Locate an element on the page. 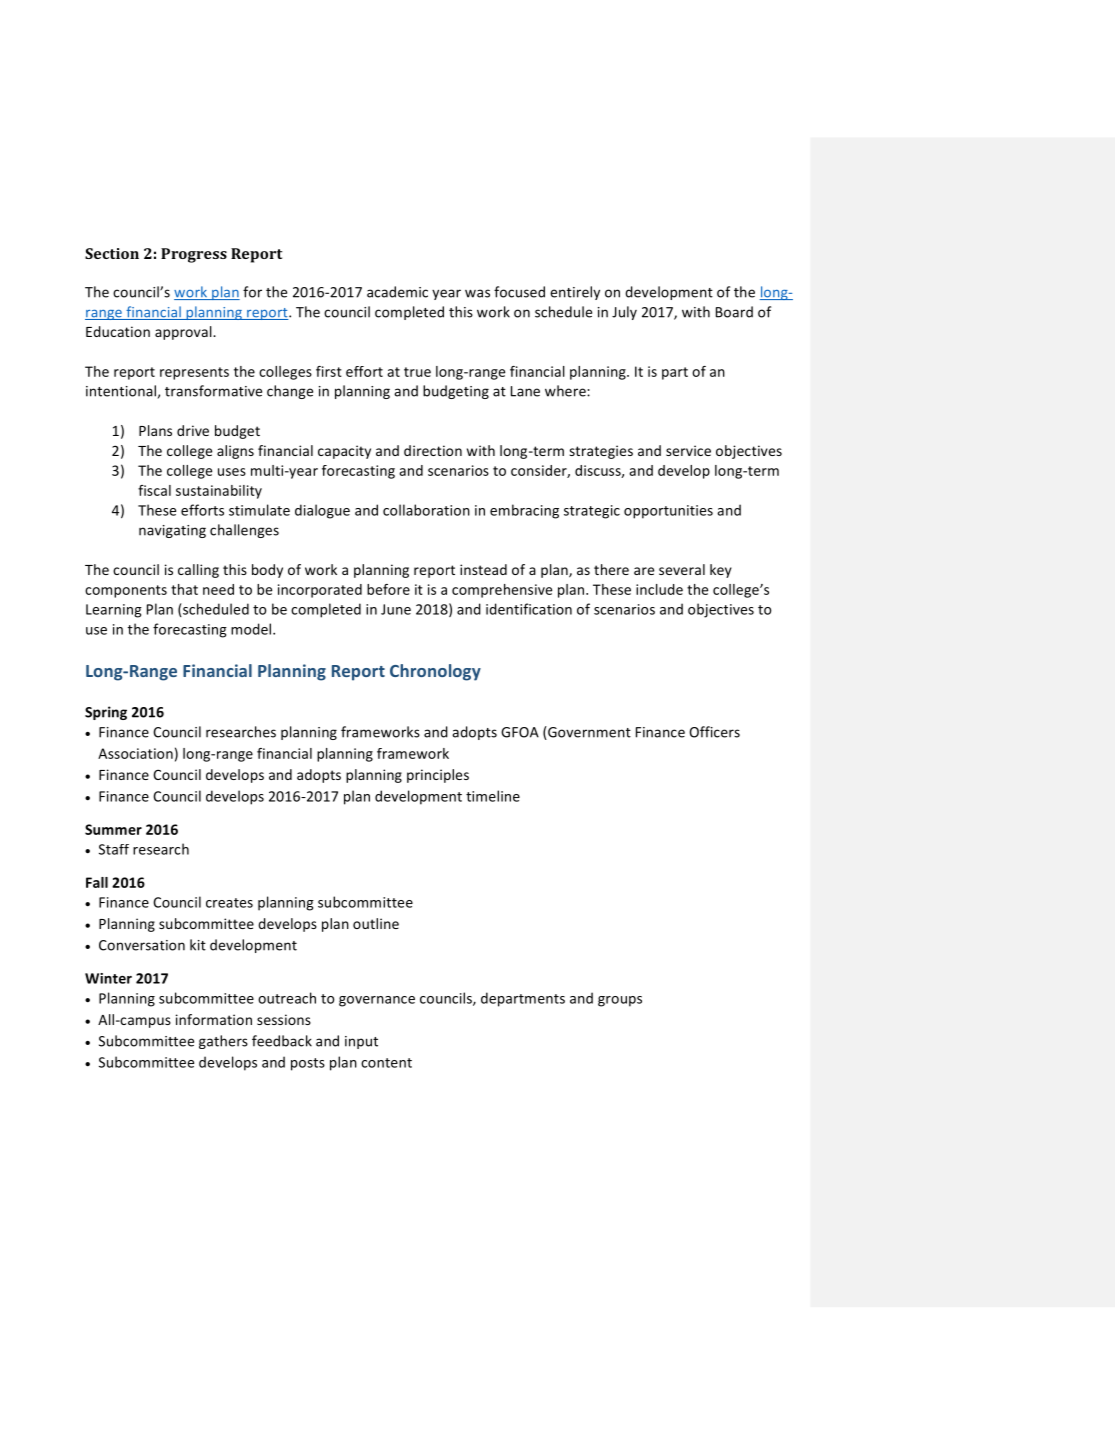  collaboration is located at coordinates (426, 510).
